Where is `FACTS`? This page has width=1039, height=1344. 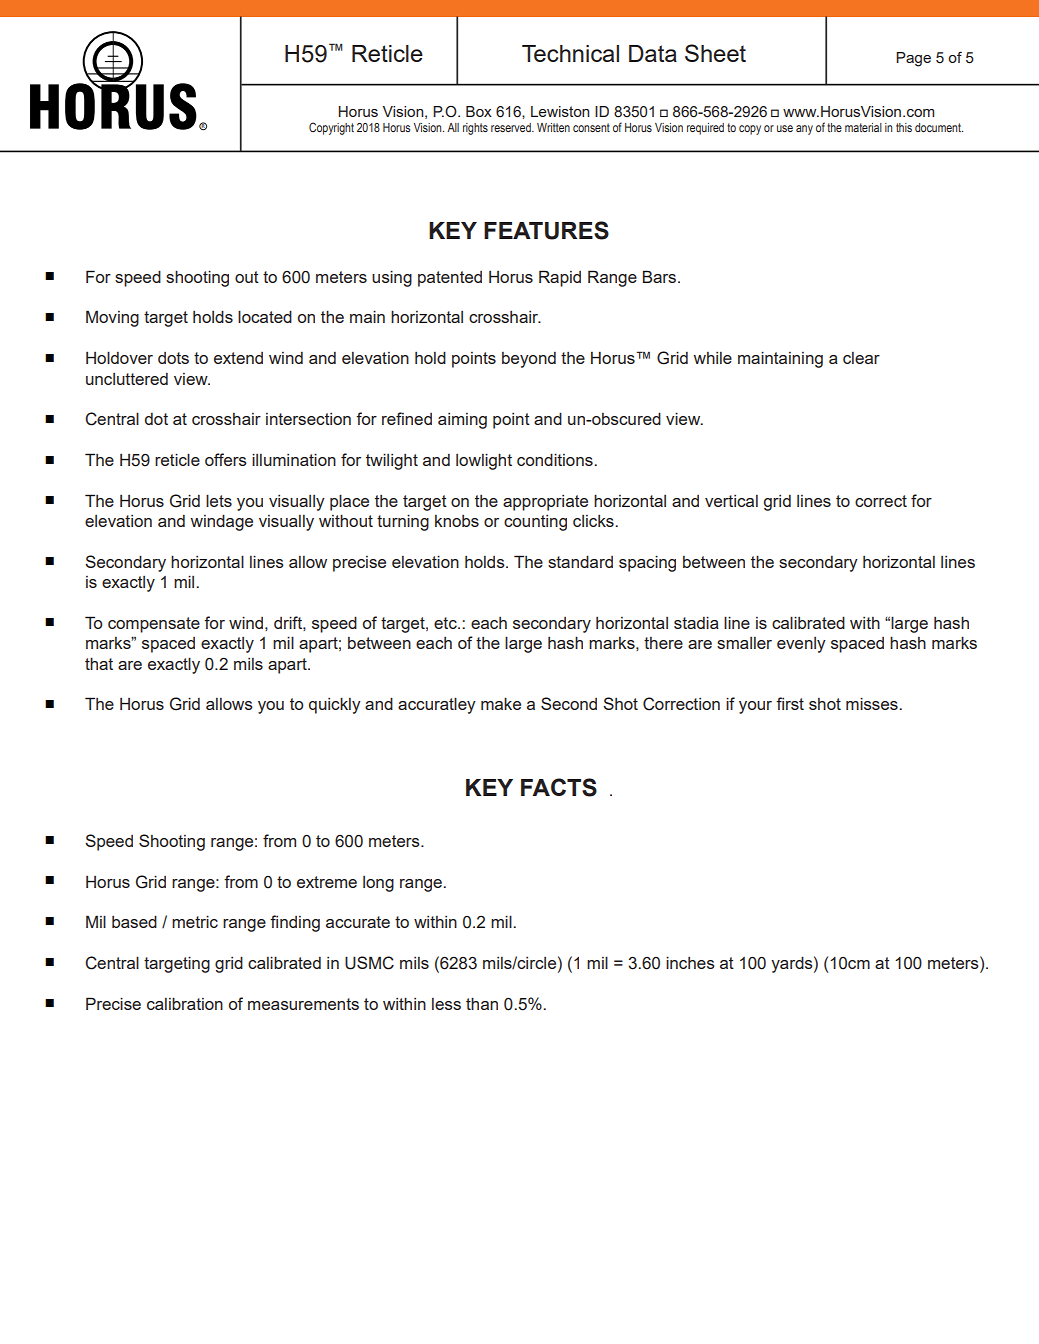 FACTS is located at coordinates (559, 787).
